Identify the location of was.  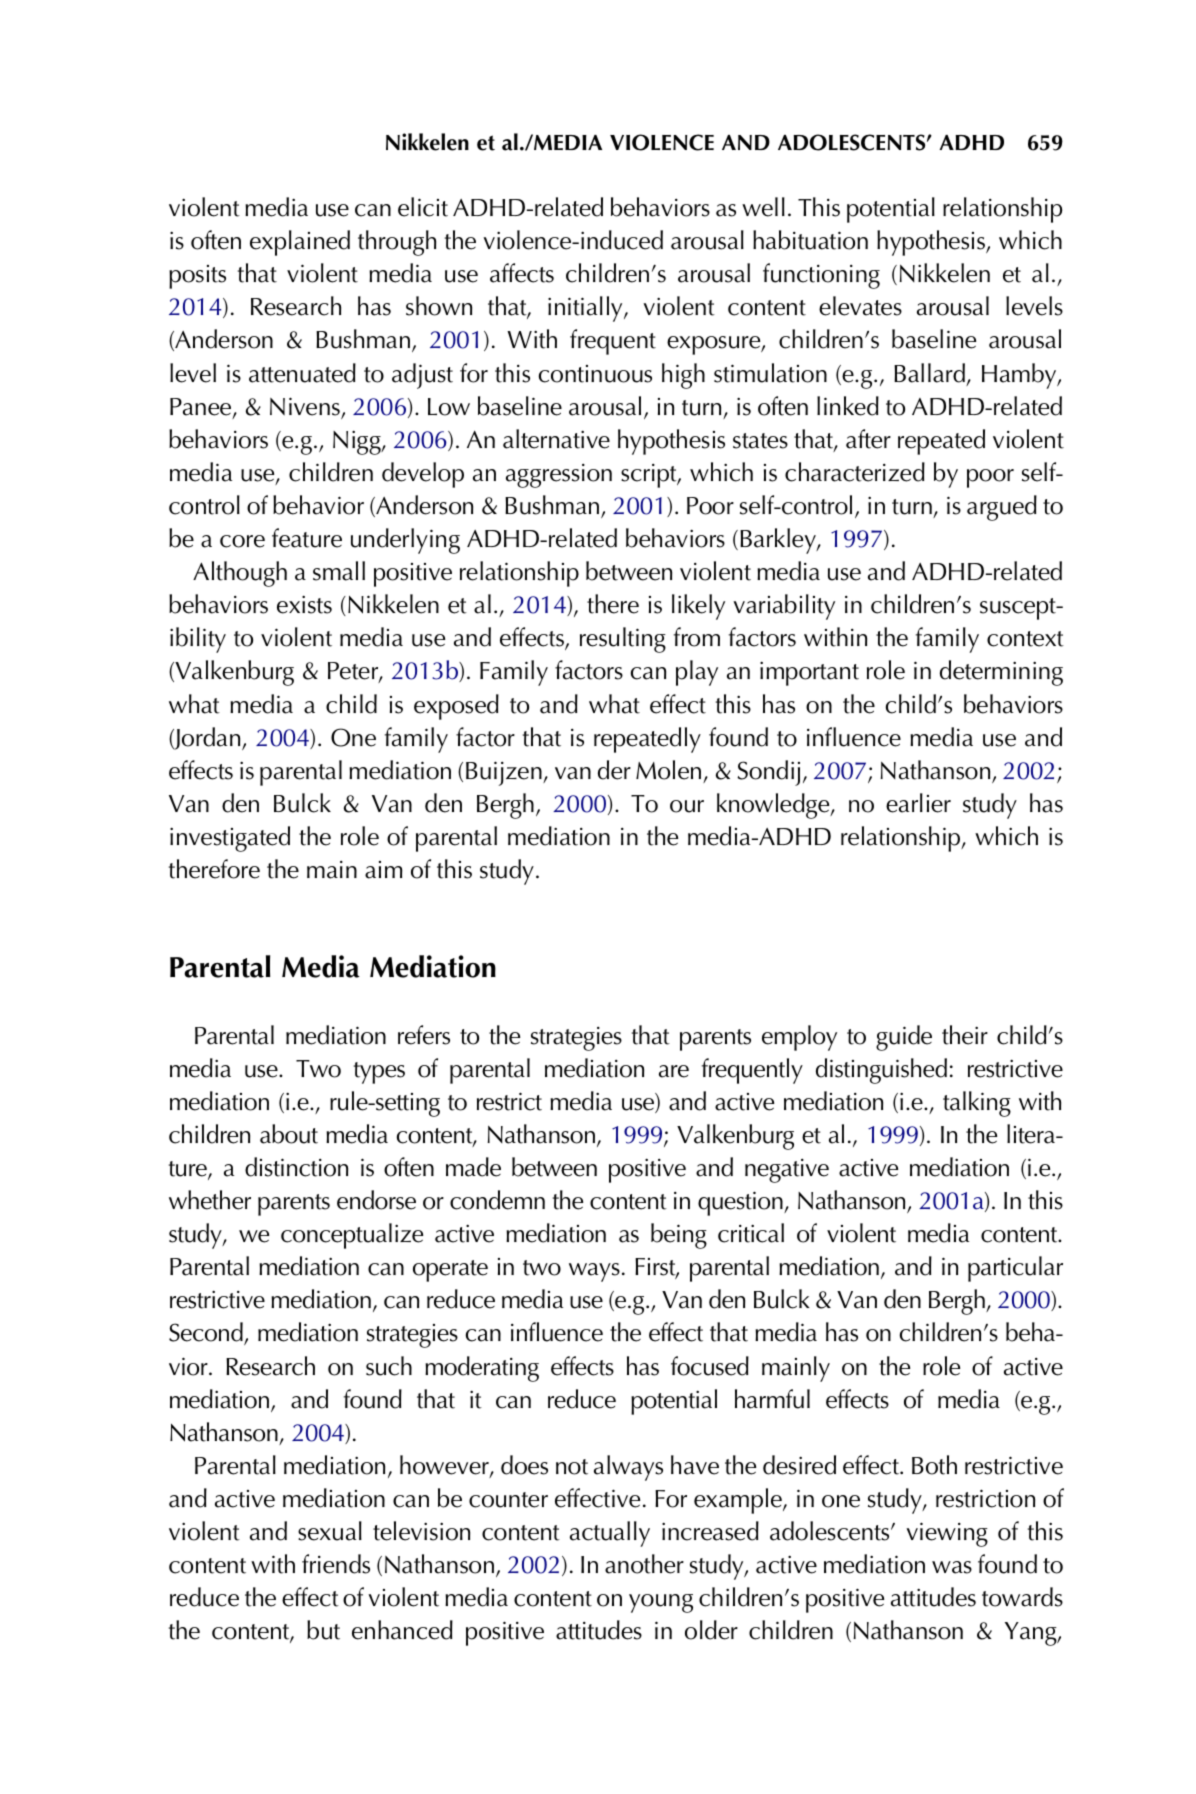
(952, 1567).
